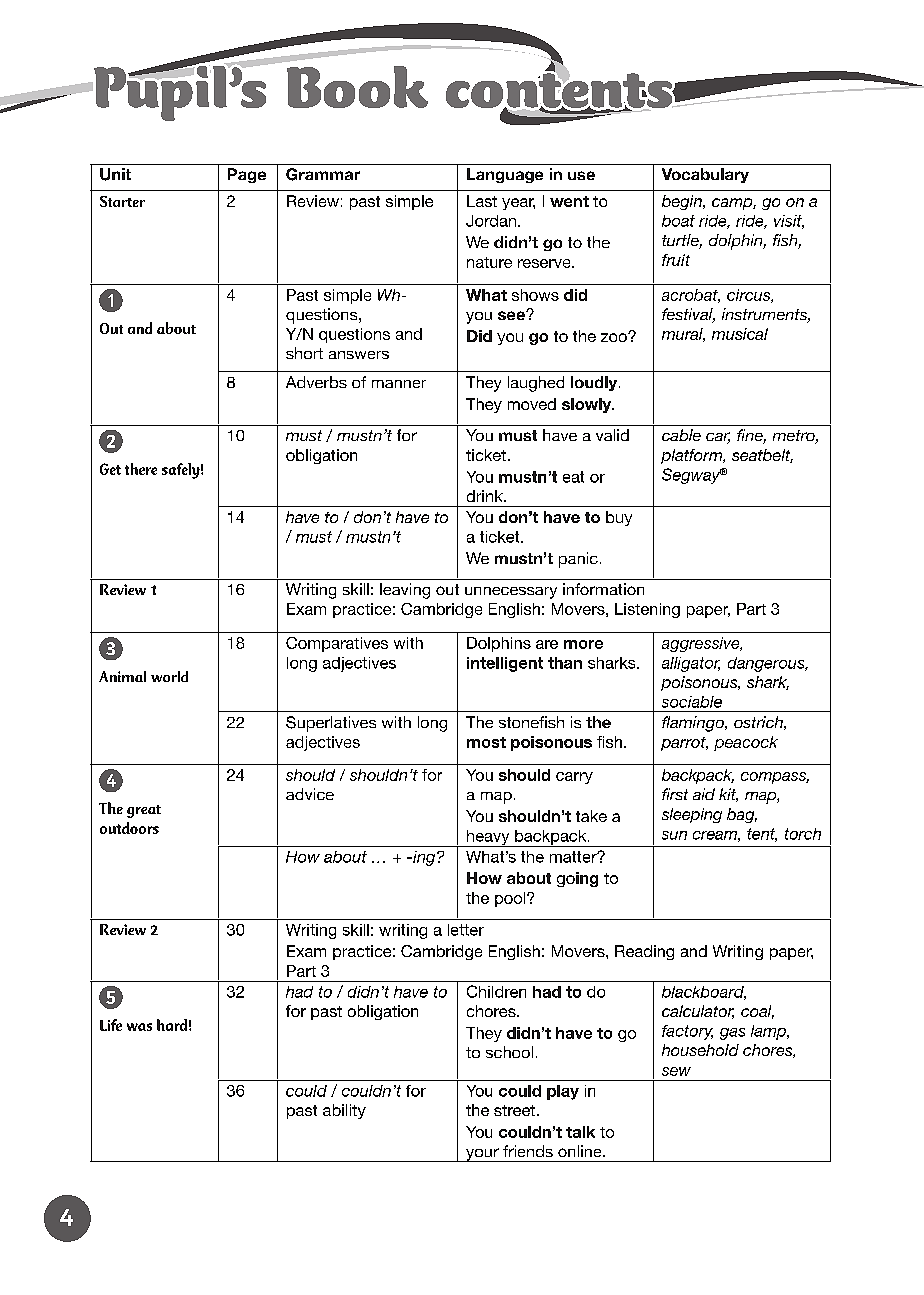 The width and height of the image is (924, 1295). I want to click on world, so click(169, 676).
